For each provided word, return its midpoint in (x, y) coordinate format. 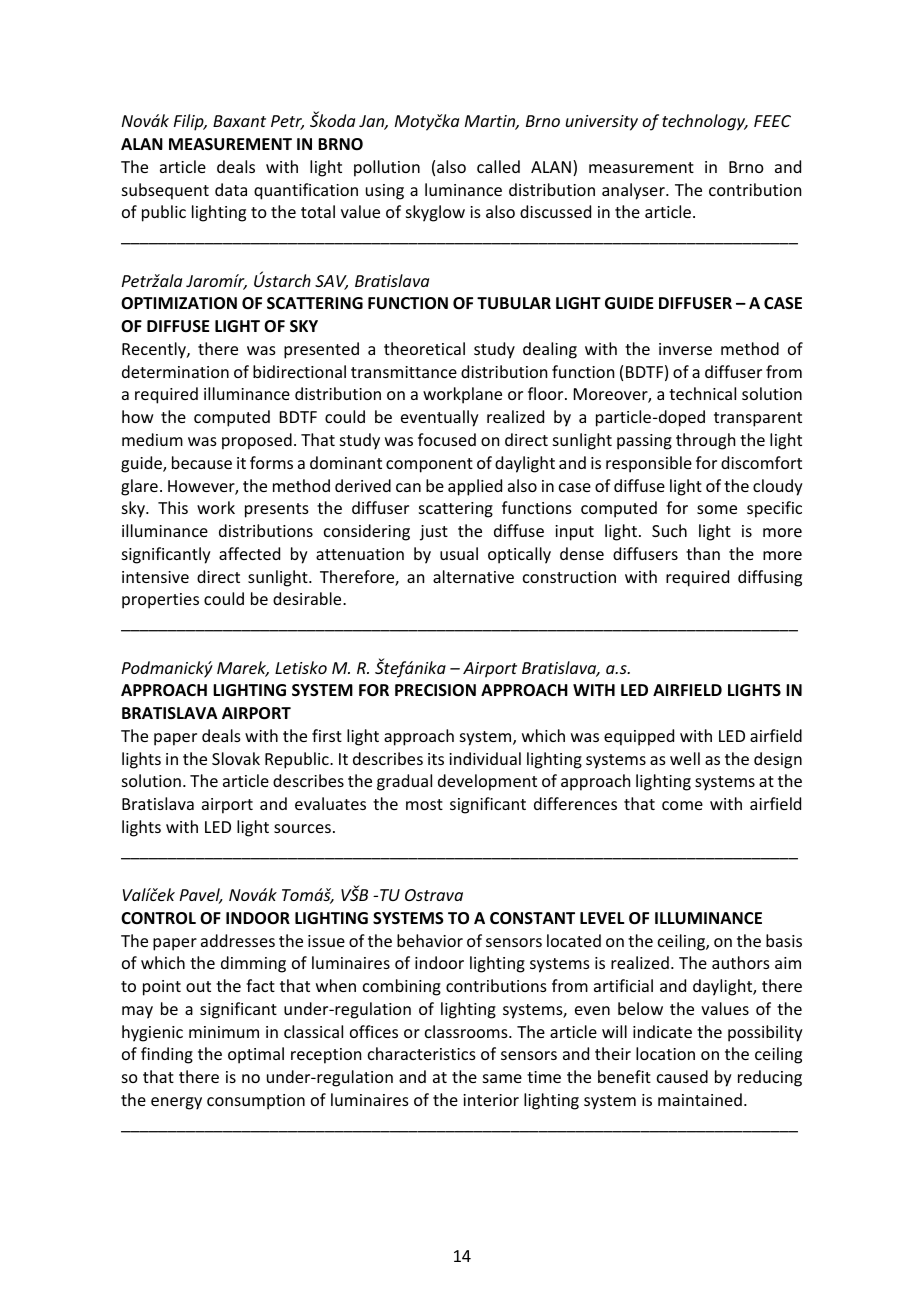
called (498, 166)
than (703, 553)
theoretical (424, 348)
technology (705, 122)
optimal (256, 1055)
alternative (473, 576)
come (682, 805)
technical (702, 393)
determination (175, 371)
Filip (190, 122)
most (424, 804)
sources (302, 828)
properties (160, 601)
